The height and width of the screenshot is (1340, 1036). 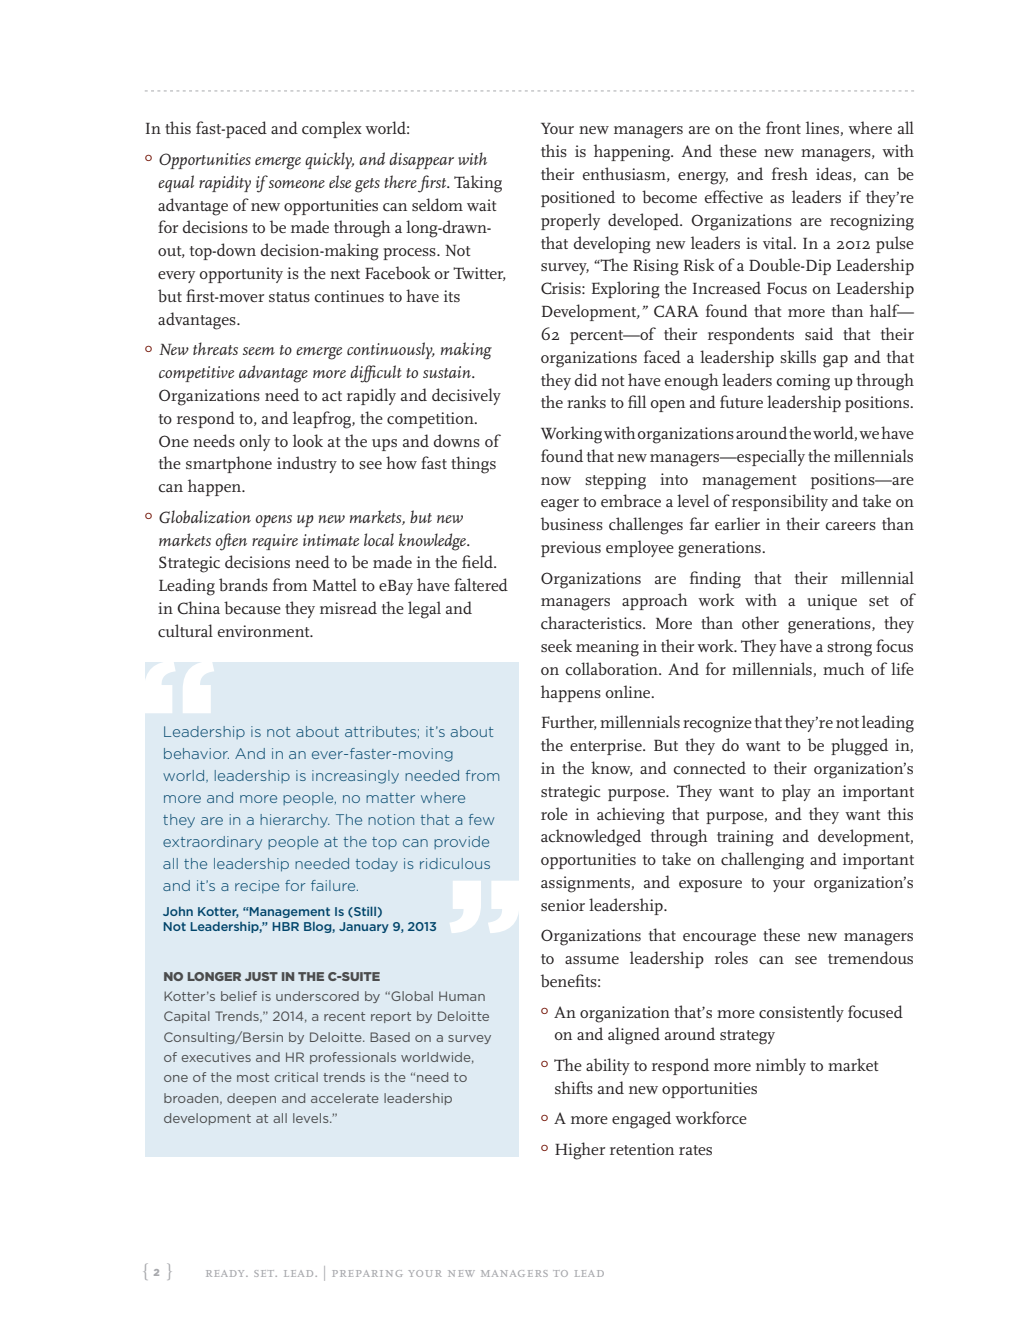 I want to click on rates, so click(x=695, y=1150).
